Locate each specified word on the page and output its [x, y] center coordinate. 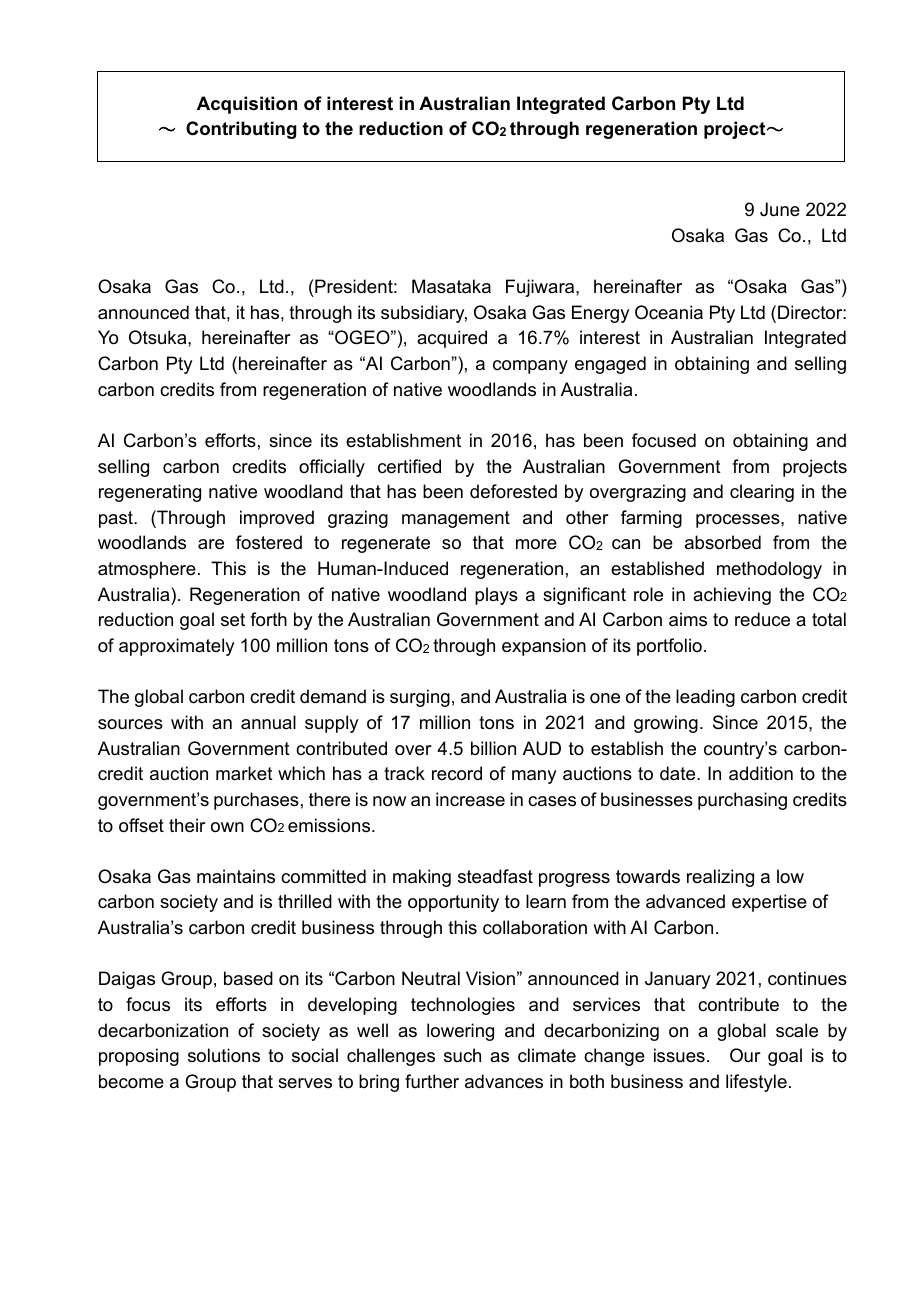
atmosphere [147, 570]
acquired [452, 339]
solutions [224, 1055]
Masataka [451, 286]
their [187, 825]
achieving [732, 596]
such [462, 1055]
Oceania [669, 312]
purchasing [742, 801]
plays [496, 596]
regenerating [150, 493]
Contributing [241, 130]
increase [470, 799]
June [780, 209]
